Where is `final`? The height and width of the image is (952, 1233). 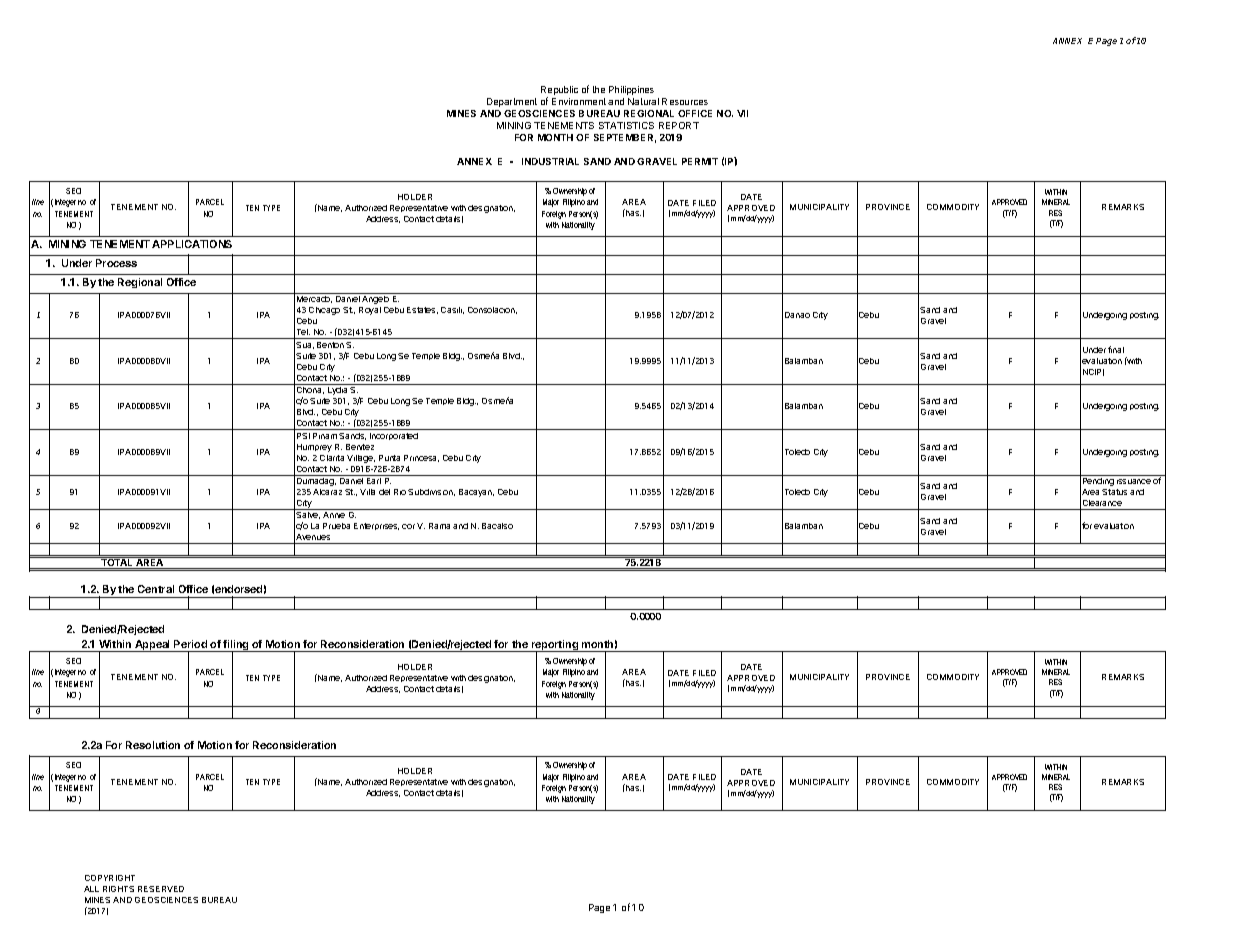 final is located at coordinates (1116, 349).
